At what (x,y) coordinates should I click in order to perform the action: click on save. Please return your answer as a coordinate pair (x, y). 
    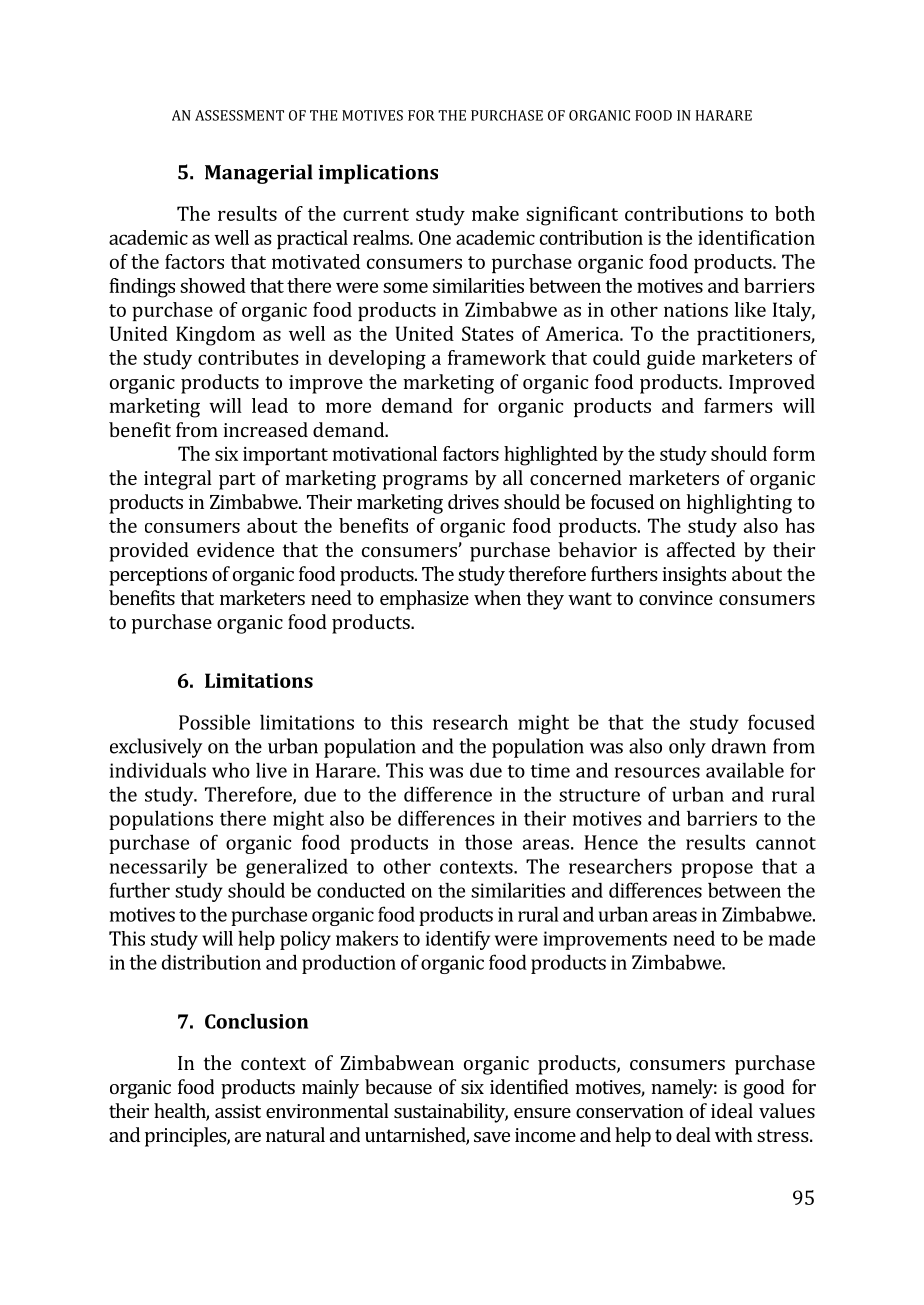
    Looking at the image, I should click on (492, 1137).
